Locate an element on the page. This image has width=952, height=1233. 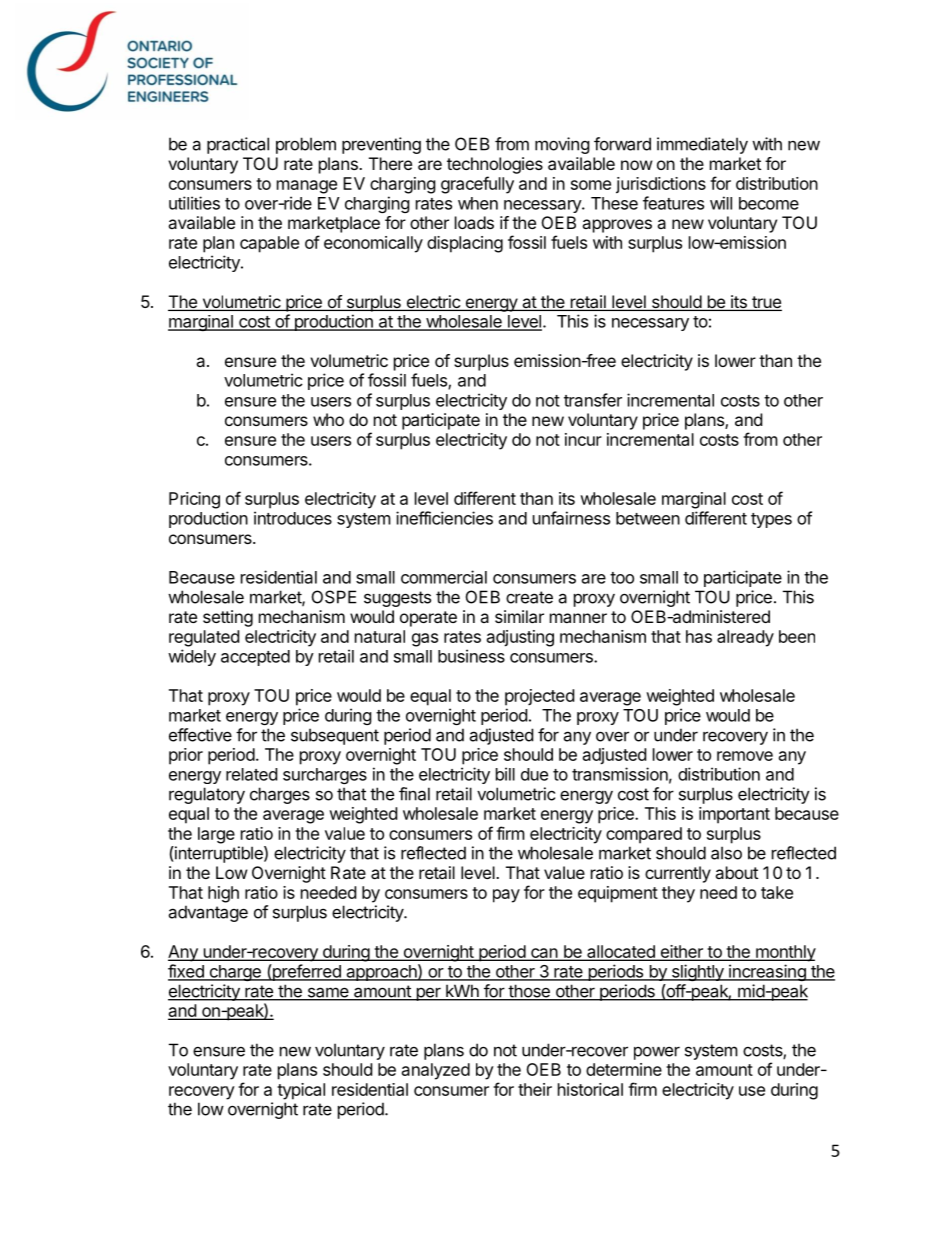
capable is located at coordinates (269, 244).
